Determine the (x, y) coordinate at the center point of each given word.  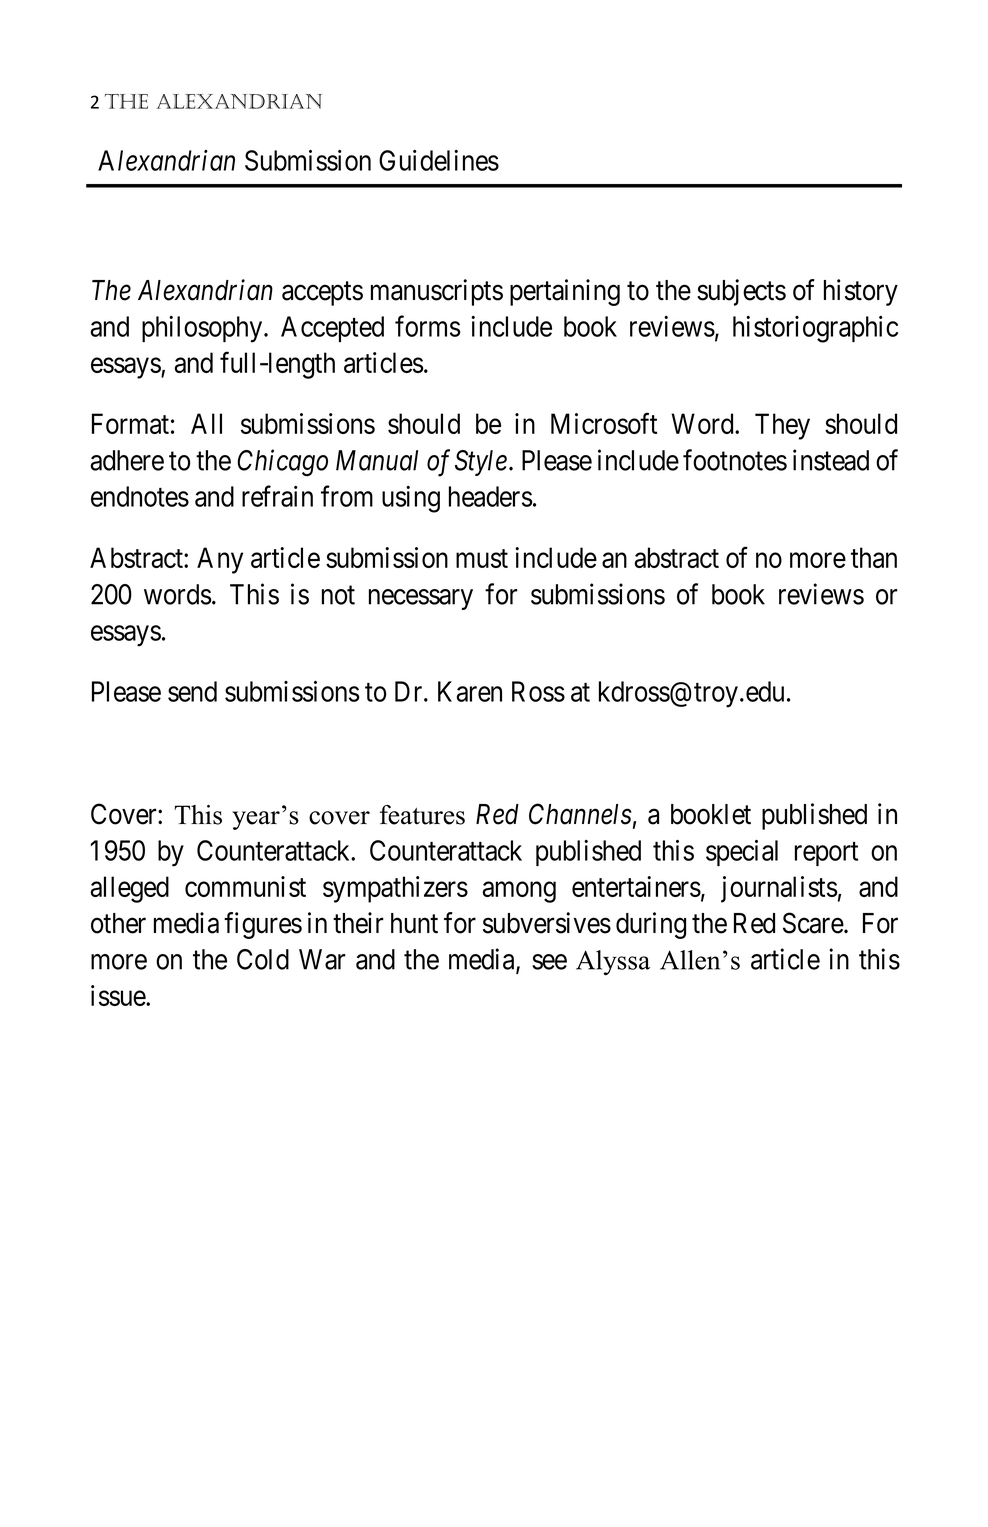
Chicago (282, 463)
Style (481, 463)
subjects (741, 292)
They (782, 426)
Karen (470, 691)
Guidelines (439, 160)
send (192, 691)
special (742, 853)
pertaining (565, 292)
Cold (263, 959)
